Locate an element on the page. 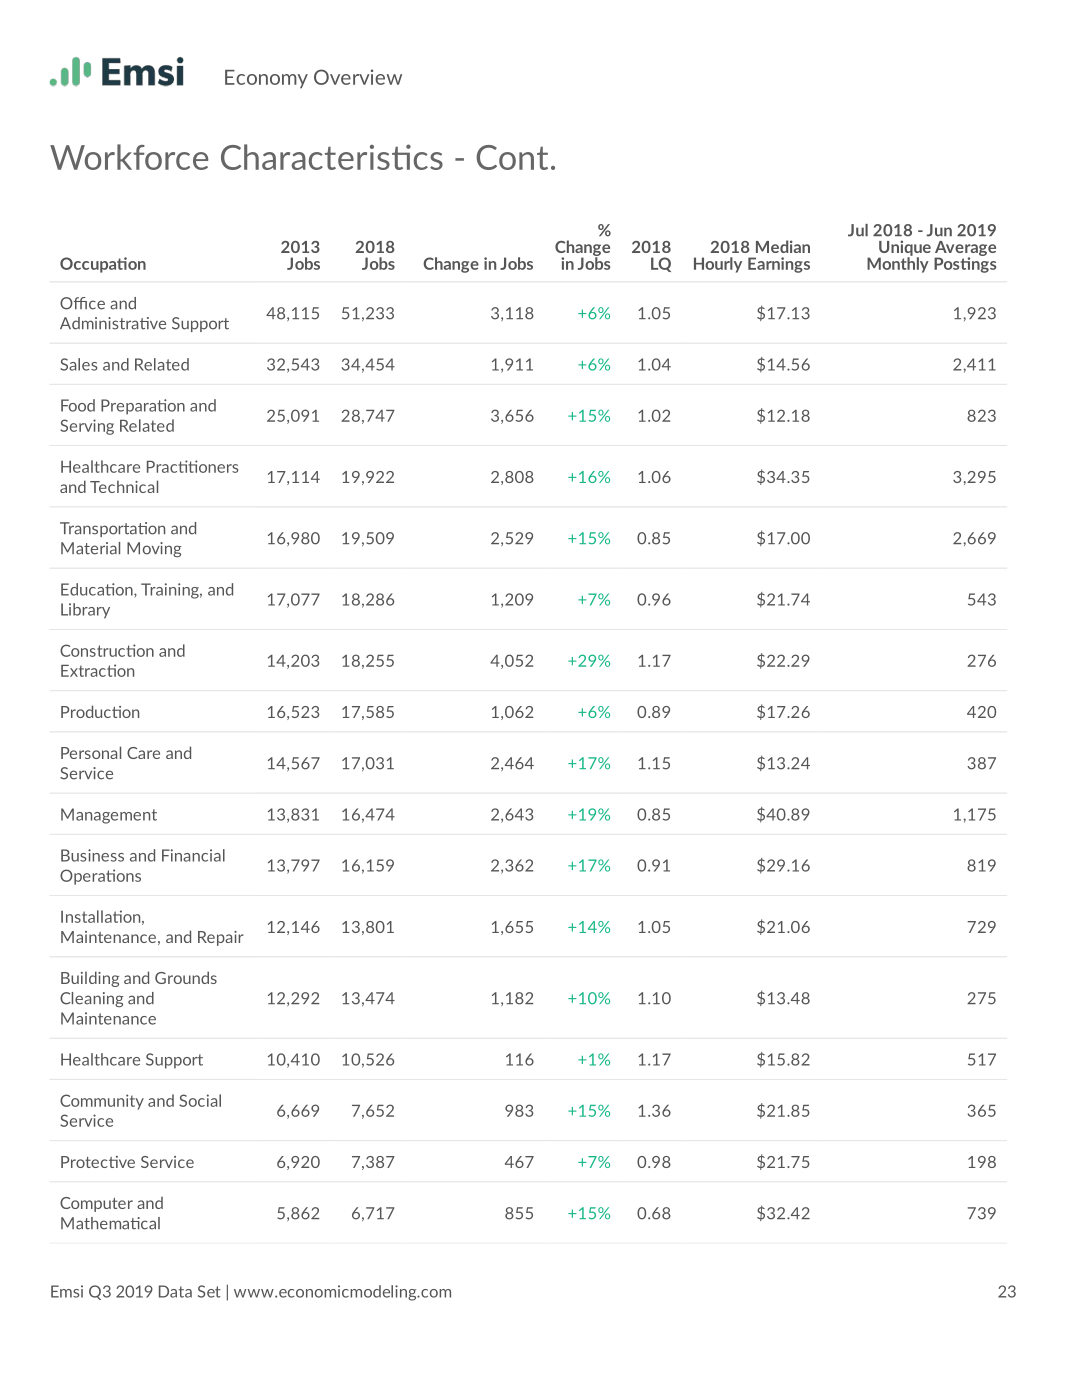  Repair is located at coordinates (221, 938).
